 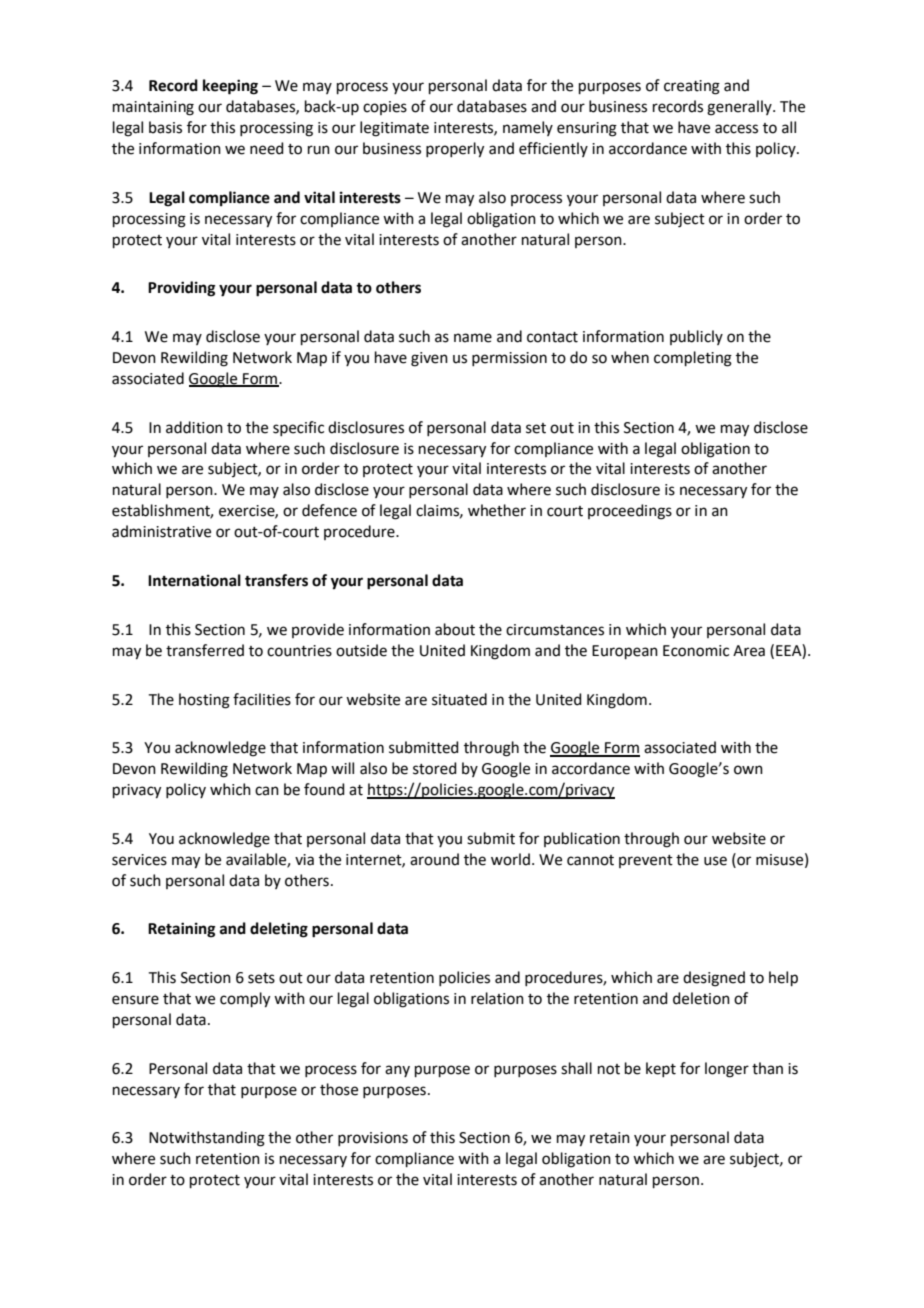 What do you see at coordinates (630, 512) in the page?
I see `proceedings` at bounding box center [630, 512].
